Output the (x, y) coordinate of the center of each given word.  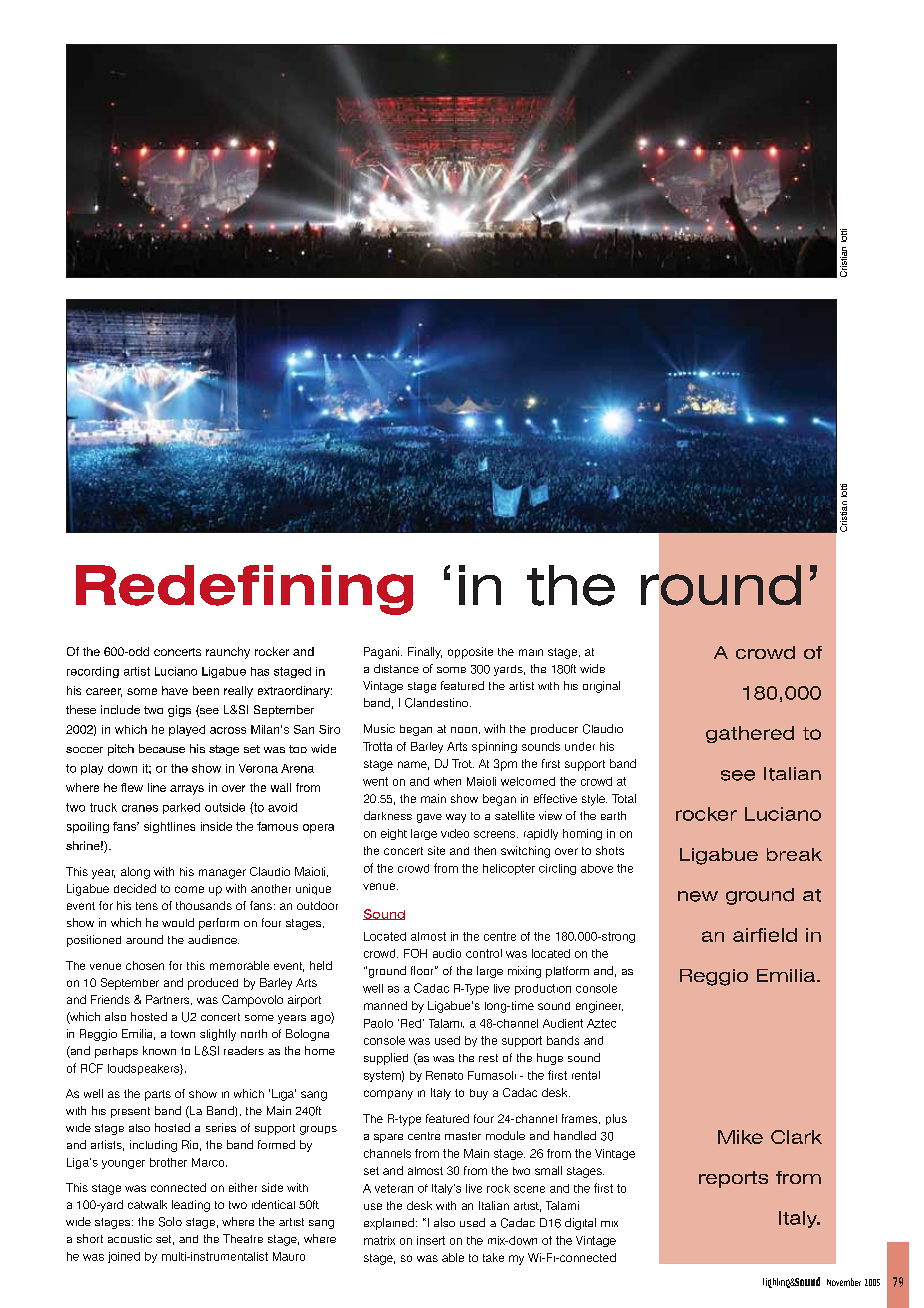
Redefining (244, 590)
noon (464, 730)
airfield (765, 935)
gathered (750, 734)
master (463, 1136)
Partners (169, 1000)
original (601, 687)
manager (222, 874)
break (794, 854)
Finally (425, 653)
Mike (740, 1137)
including (153, 1146)
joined (124, 1257)
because (162, 748)
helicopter (509, 869)
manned (385, 1005)
